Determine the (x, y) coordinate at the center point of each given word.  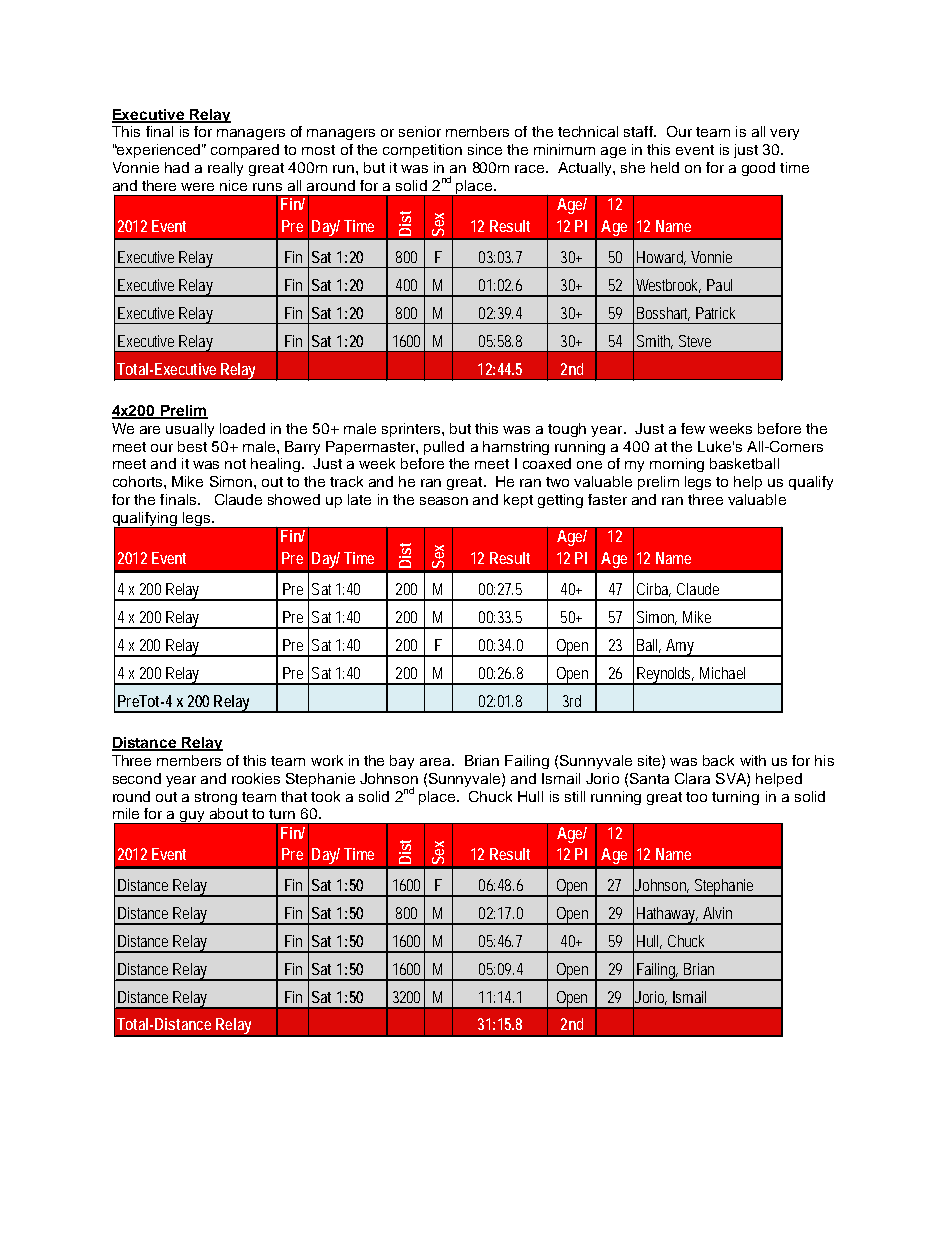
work (327, 760)
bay (402, 762)
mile (126, 813)
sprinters (412, 430)
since (485, 149)
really (225, 169)
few (693, 428)
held (665, 167)
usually (190, 430)
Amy (680, 648)
